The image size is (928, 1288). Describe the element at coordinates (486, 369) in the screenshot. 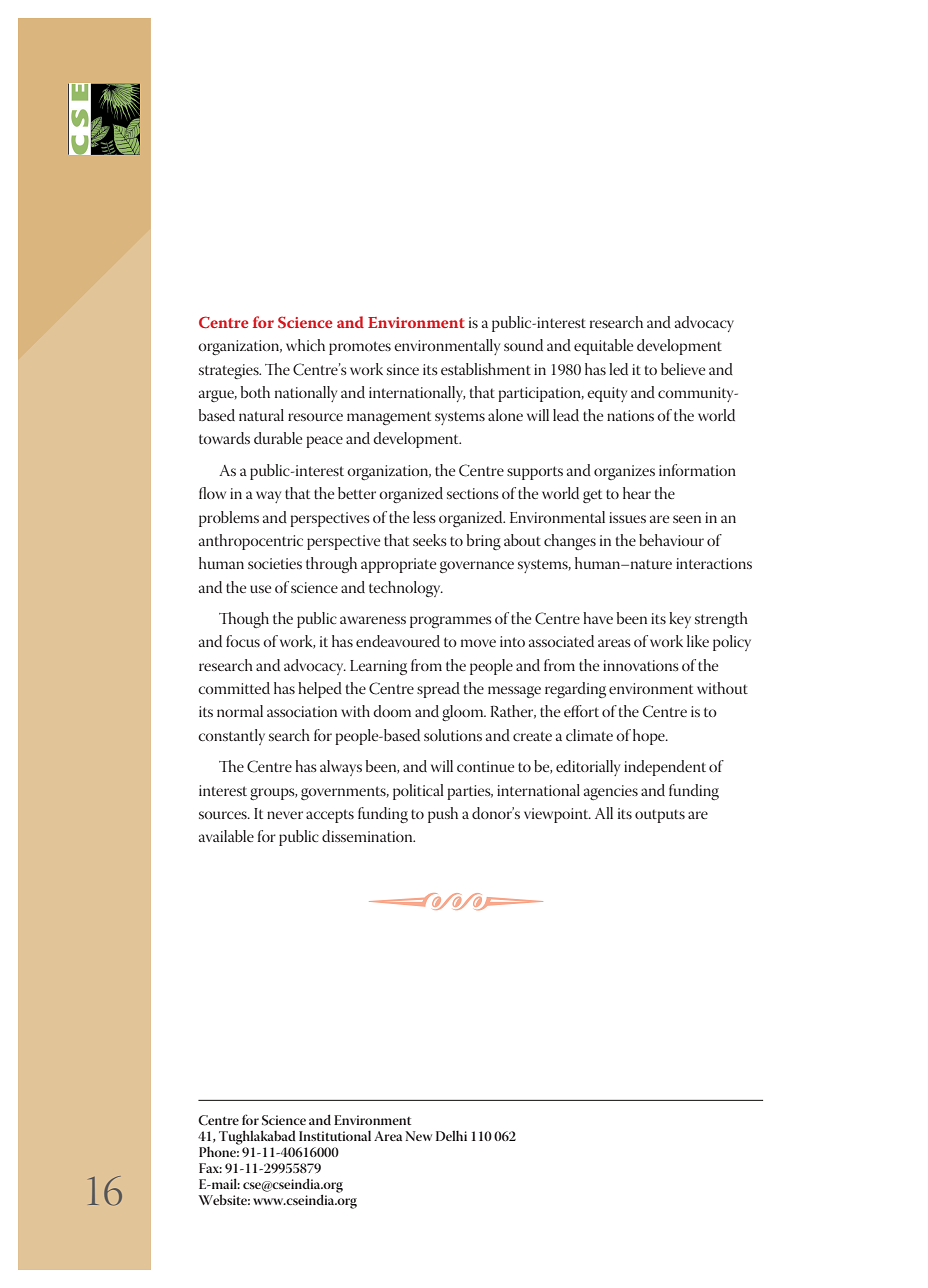

I see `establishment` at that location.
